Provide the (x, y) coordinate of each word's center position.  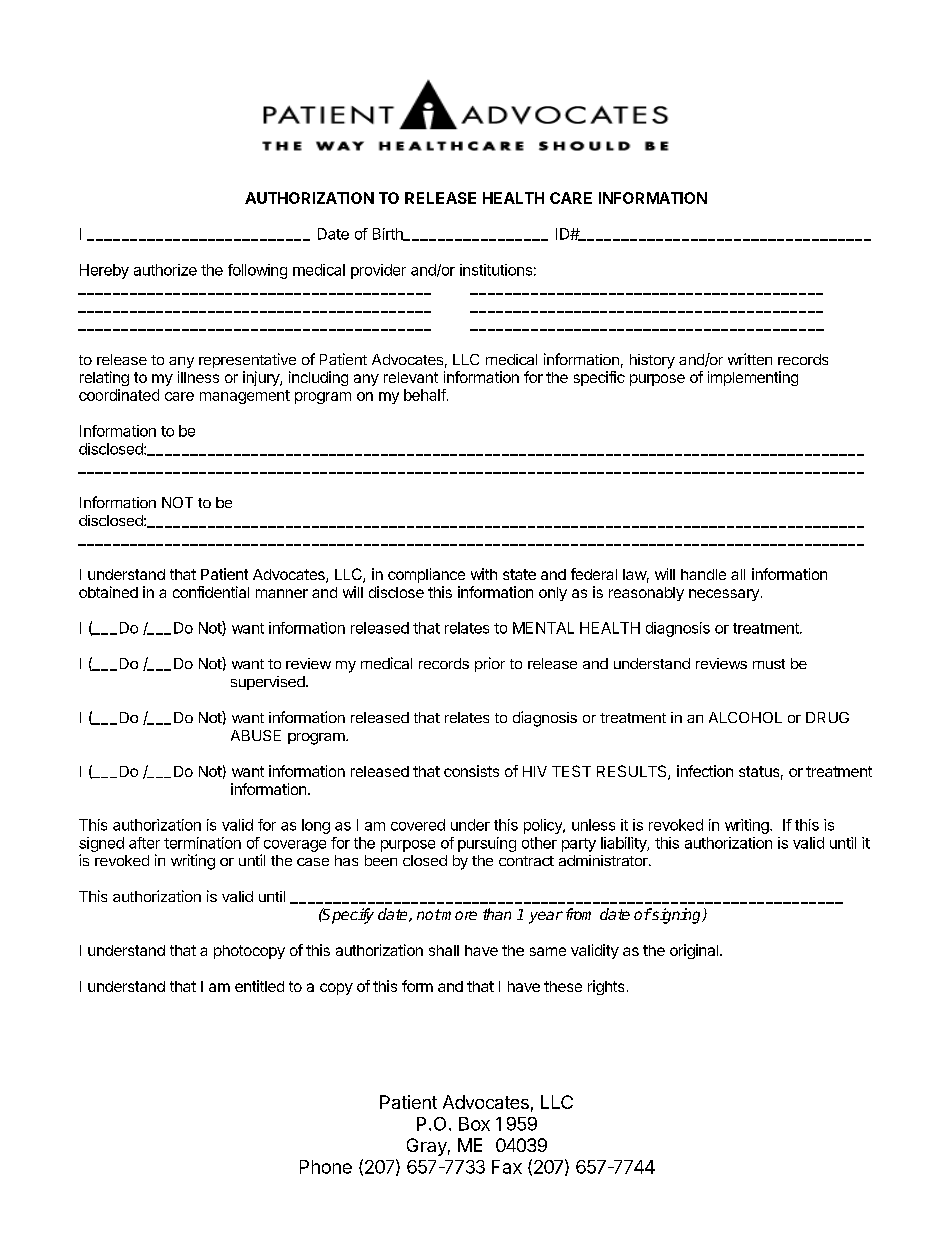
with (484, 574)
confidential (211, 592)
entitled (259, 986)
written (750, 359)
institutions (496, 270)
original (694, 951)
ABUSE (256, 735)
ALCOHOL (745, 717)
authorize (165, 270)
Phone (326, 1167)
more (458, 915)
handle (703, 574)
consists (471, 771)
